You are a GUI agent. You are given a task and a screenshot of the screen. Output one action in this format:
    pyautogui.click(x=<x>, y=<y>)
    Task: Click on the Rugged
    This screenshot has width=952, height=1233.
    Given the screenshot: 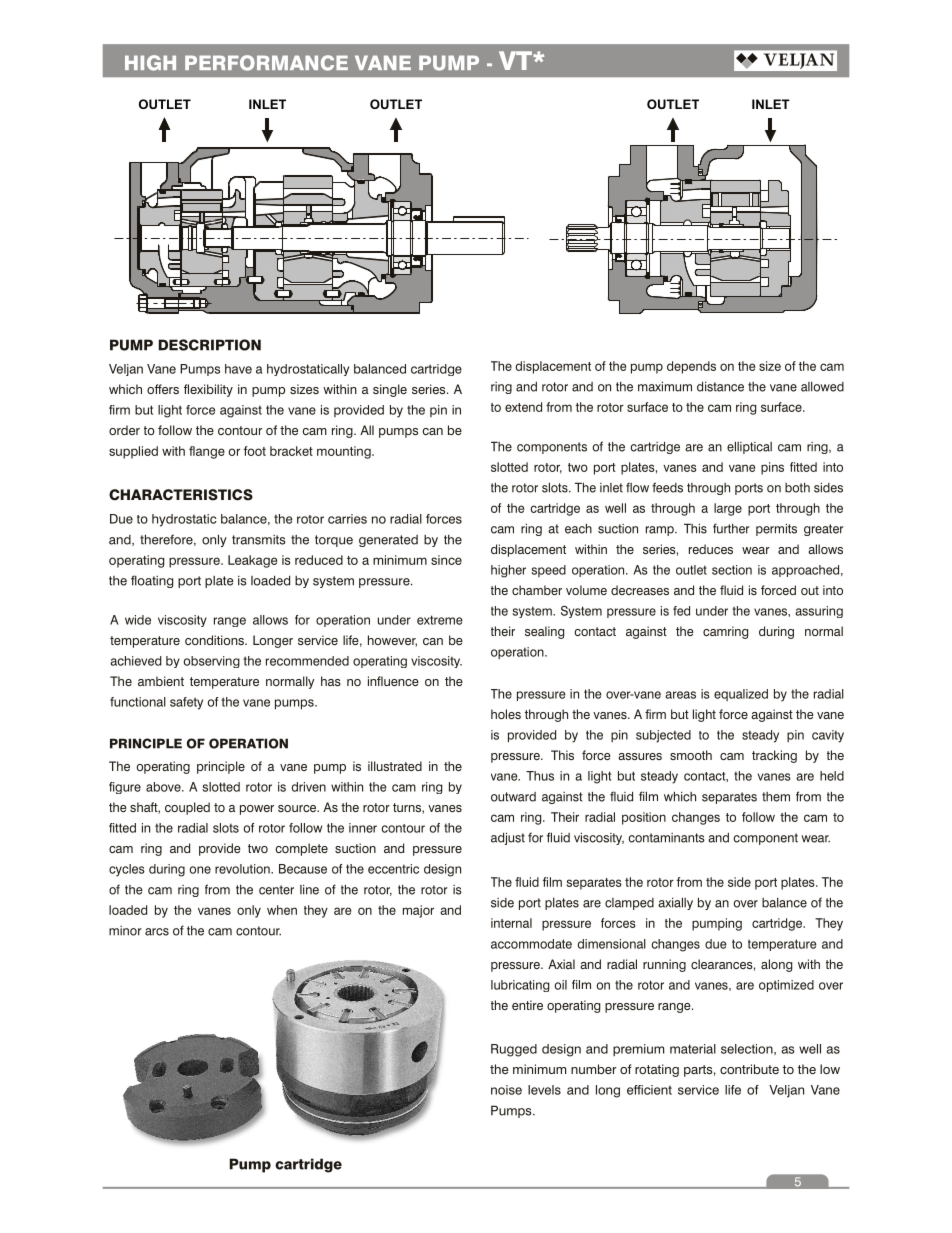 What is the action you would take?
    pyautogui.click(x=514, y=1050)
